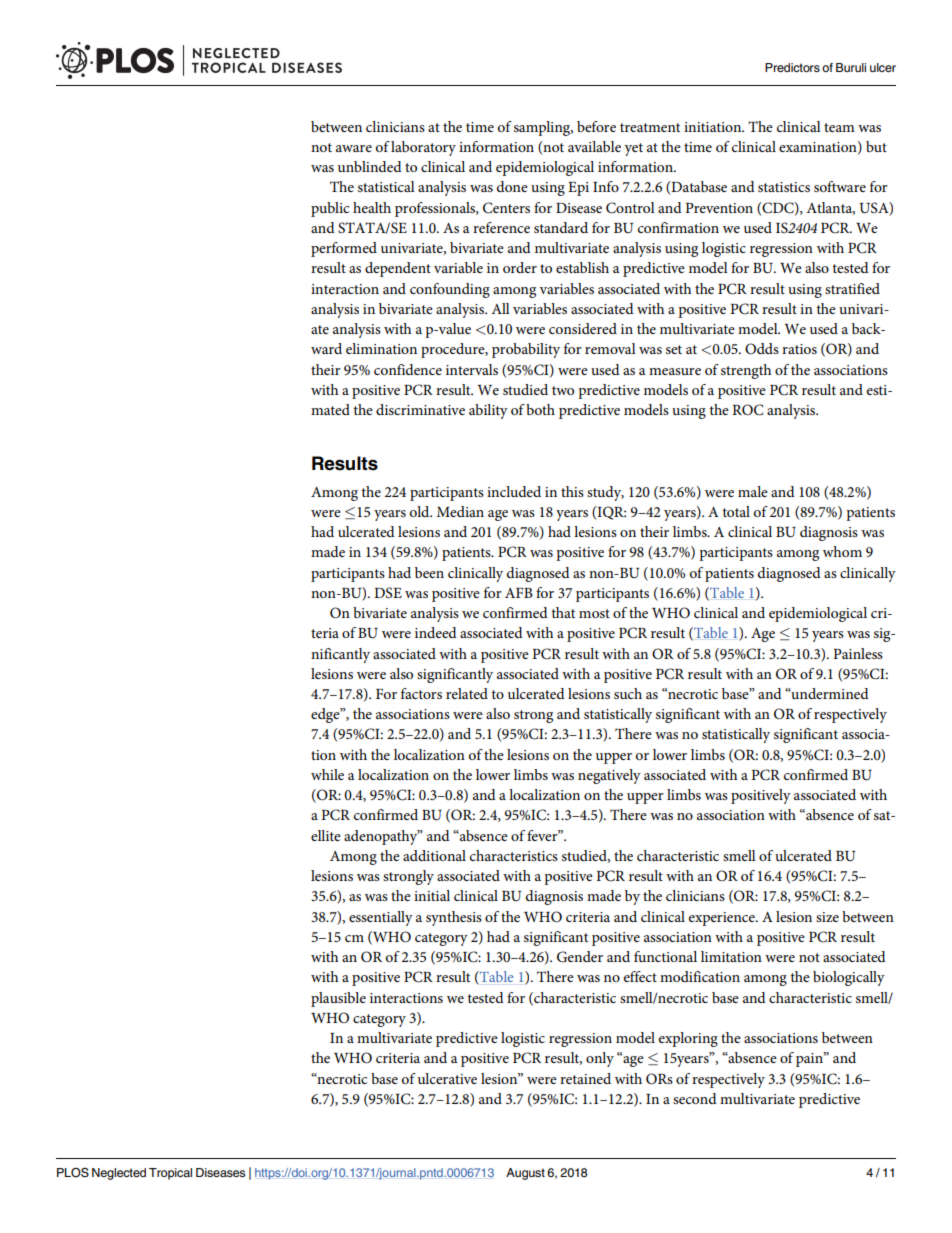 The height and width of the screenshot is (1233, 952). Describe the element at coordinates (388, 593) in the screenshot. I see `DSE` at that location.
